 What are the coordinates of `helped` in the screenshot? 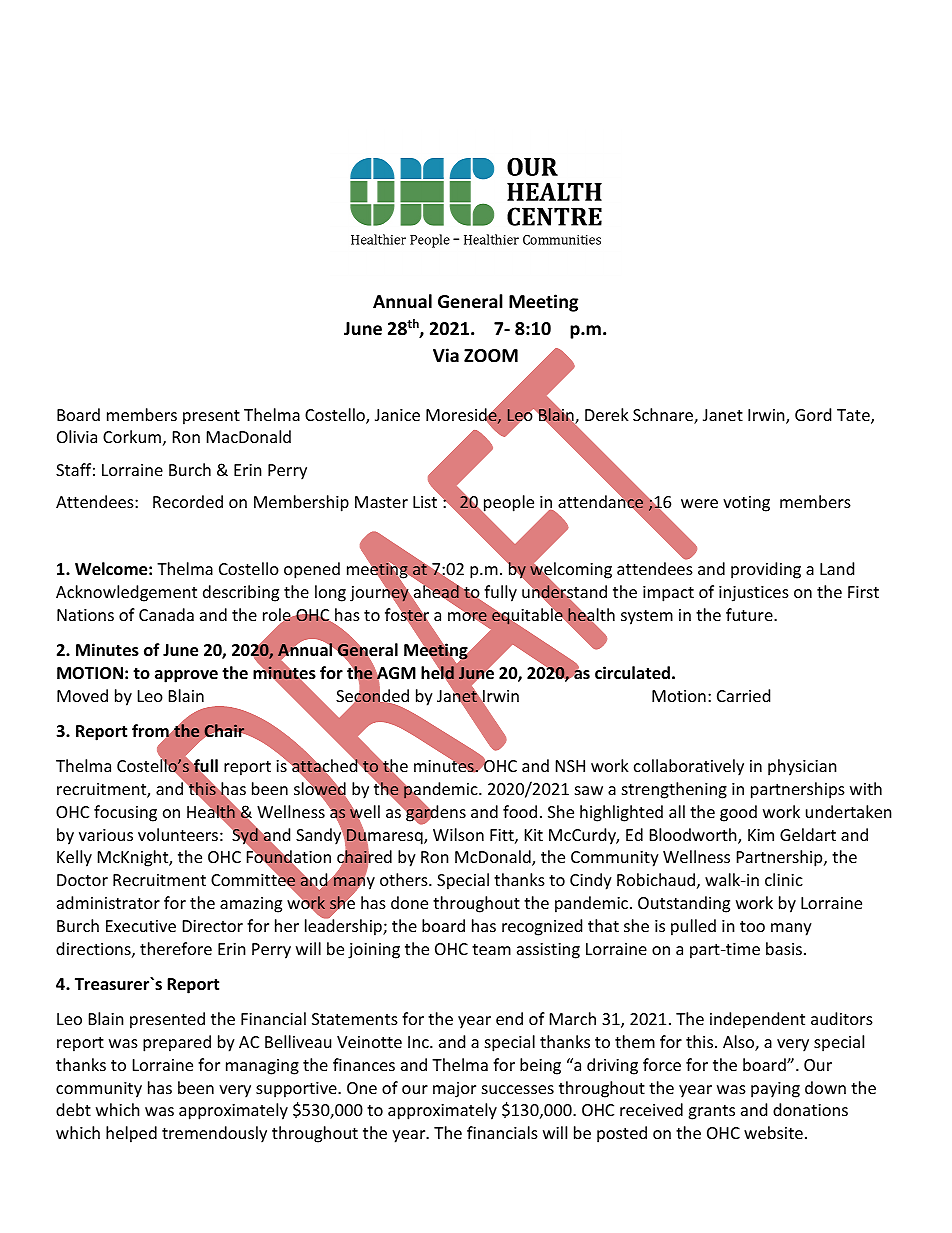 It's located at (131, 1134).
